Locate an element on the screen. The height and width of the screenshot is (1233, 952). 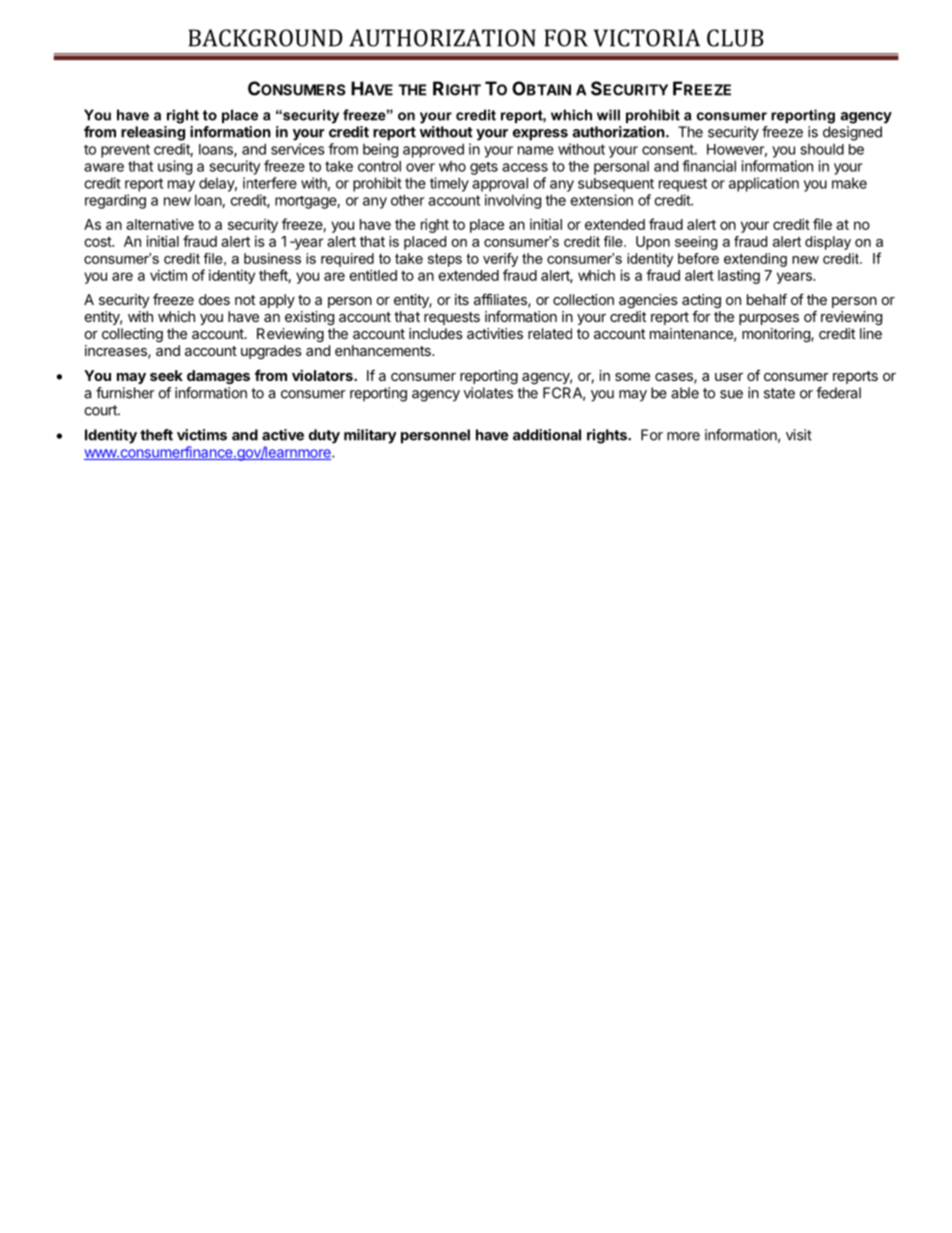
alternative is located at coordinates (160, 224).
